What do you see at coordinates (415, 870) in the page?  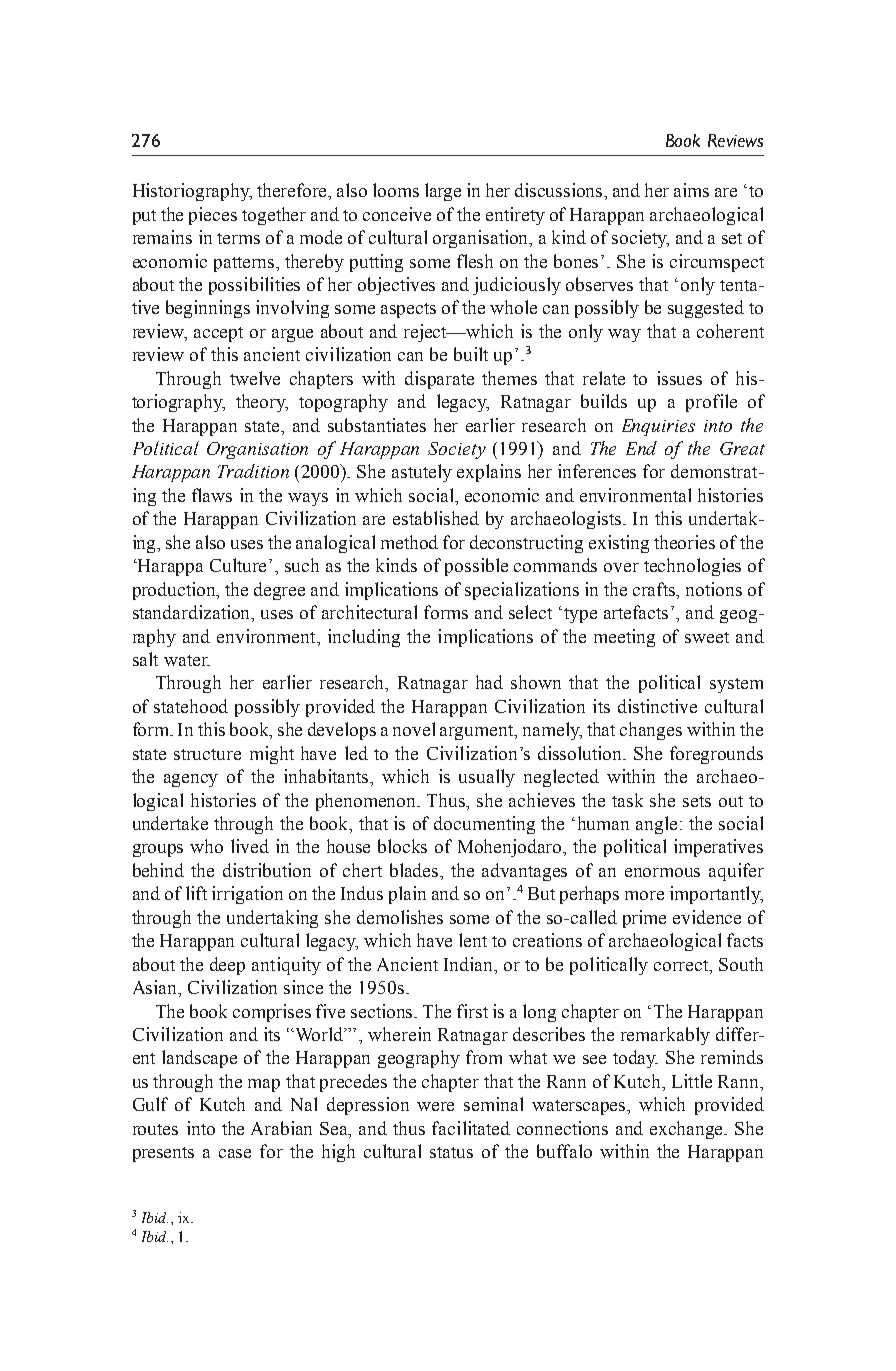 I see `blades` at bounding box center [415, 870].
